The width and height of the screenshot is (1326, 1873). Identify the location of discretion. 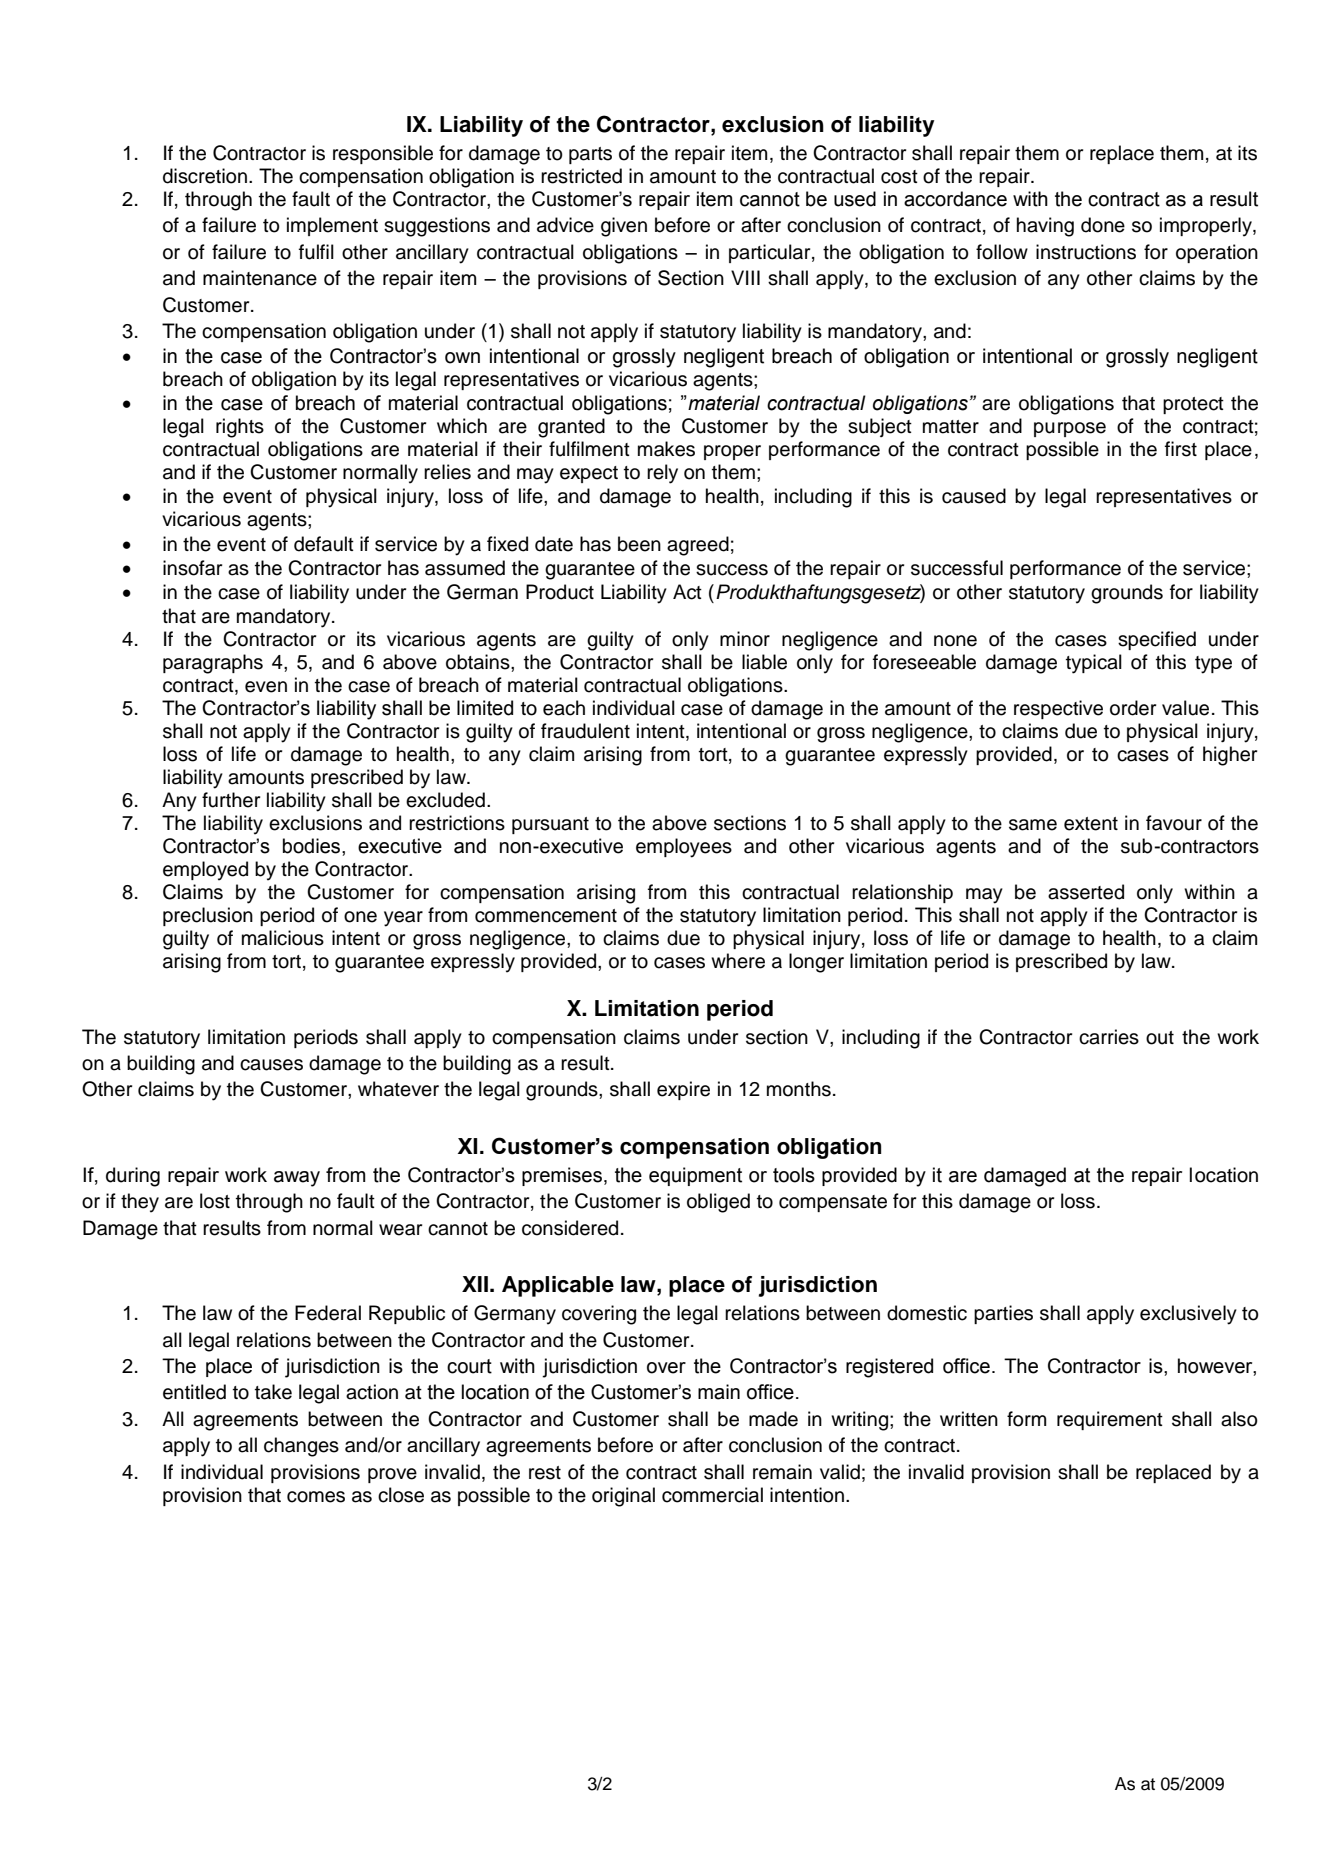
(205, 176).
